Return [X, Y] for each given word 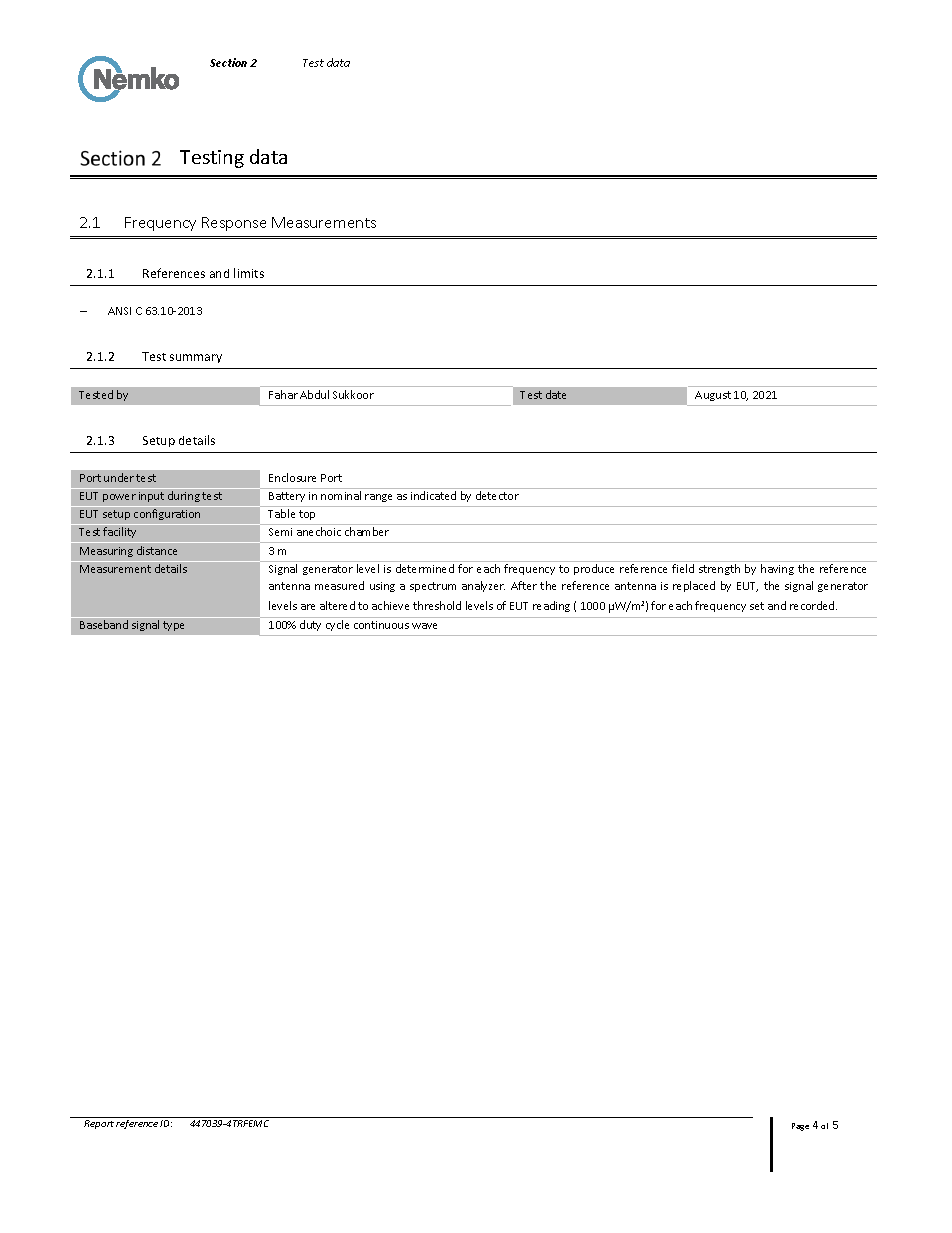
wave [424, 626]
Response [234, 224]
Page [800, 1127]
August [713, 396]
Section [228, 62]
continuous [381, 625]
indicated [433, 495]
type [173, 626]
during [184, 496]
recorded [813, 605]
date [556, 394]
